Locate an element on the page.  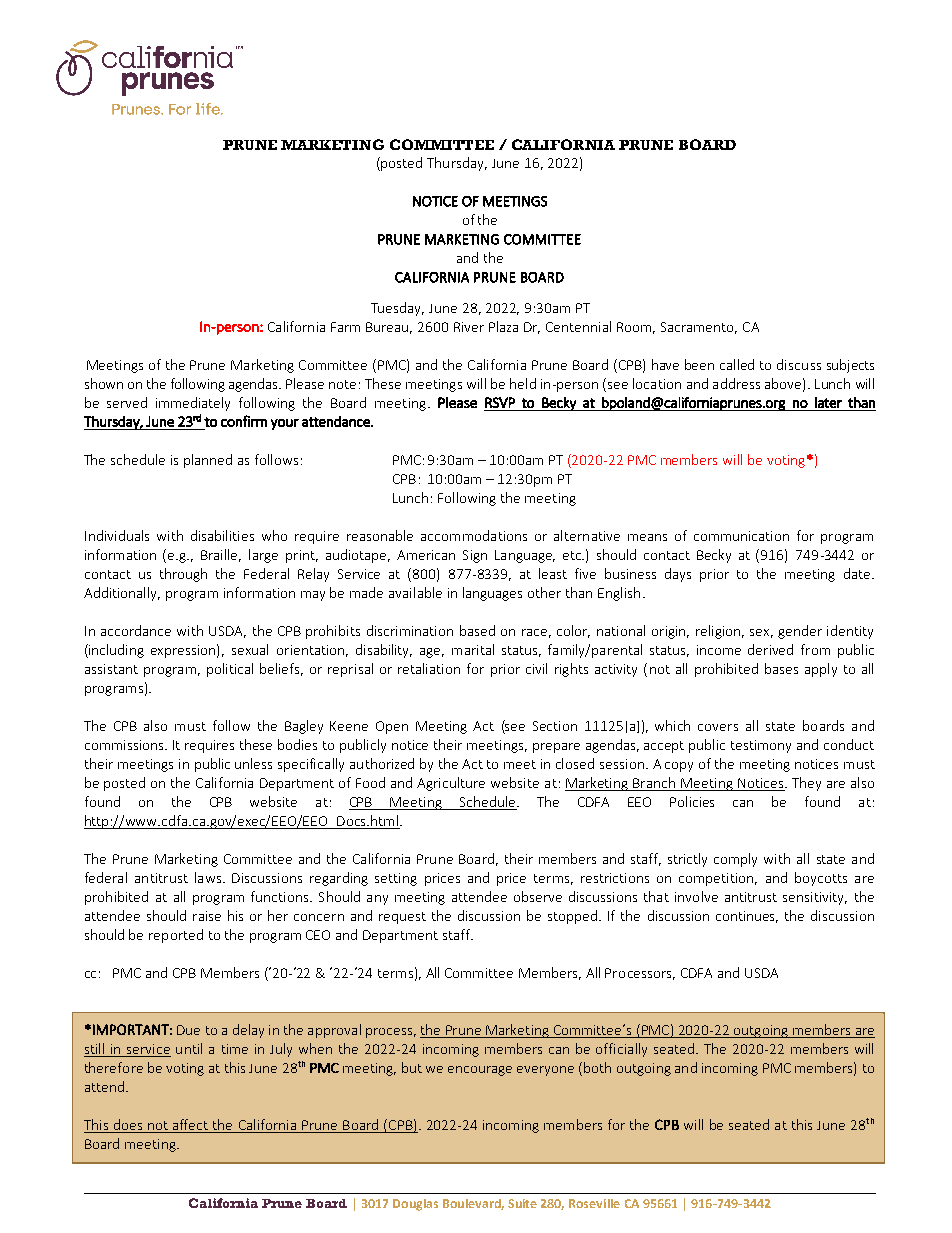
based is located at coordinates (477, 630).
